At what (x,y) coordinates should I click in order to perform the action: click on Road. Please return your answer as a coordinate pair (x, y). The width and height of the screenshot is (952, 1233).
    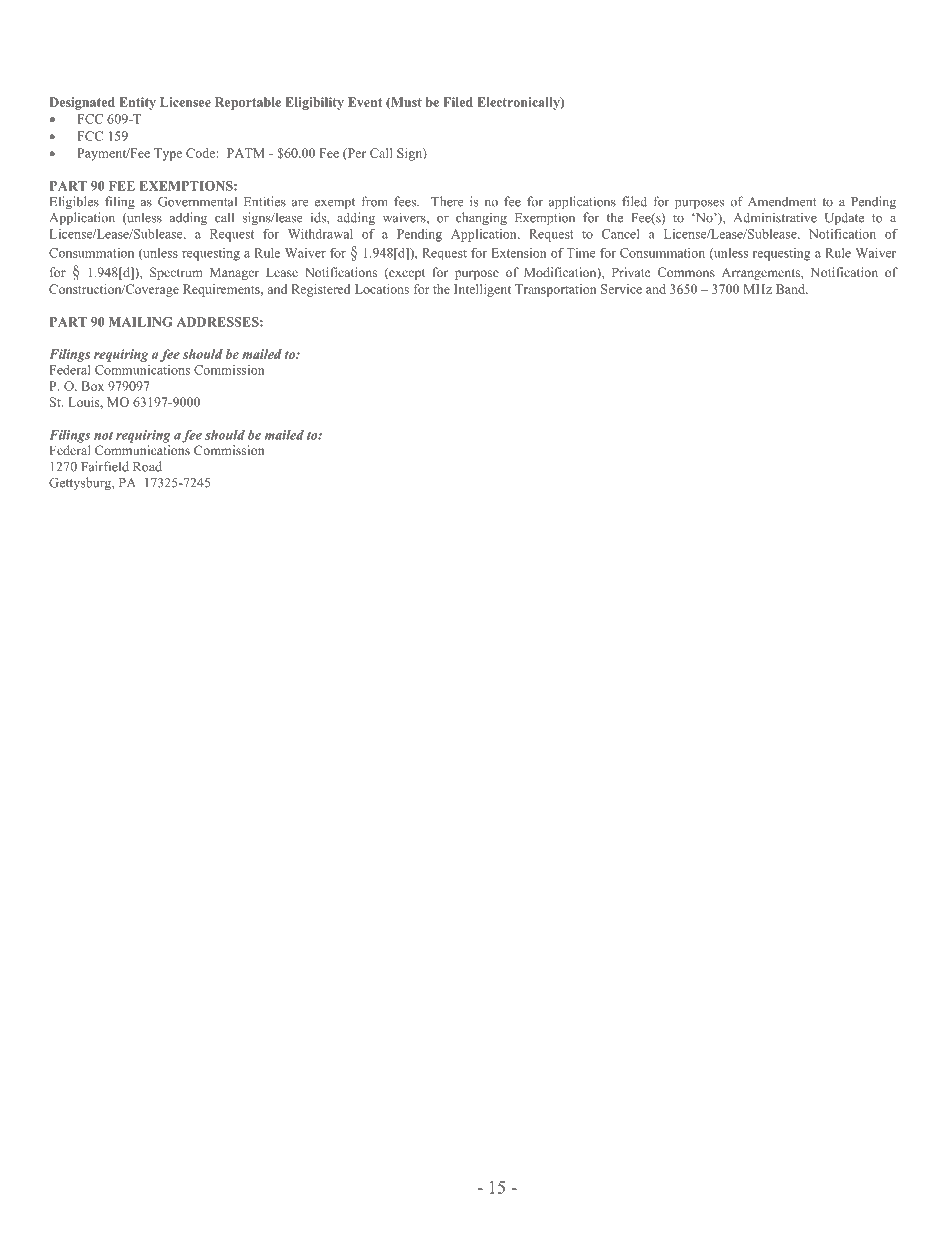
    Looking at the image, I should click on (147, 466).
